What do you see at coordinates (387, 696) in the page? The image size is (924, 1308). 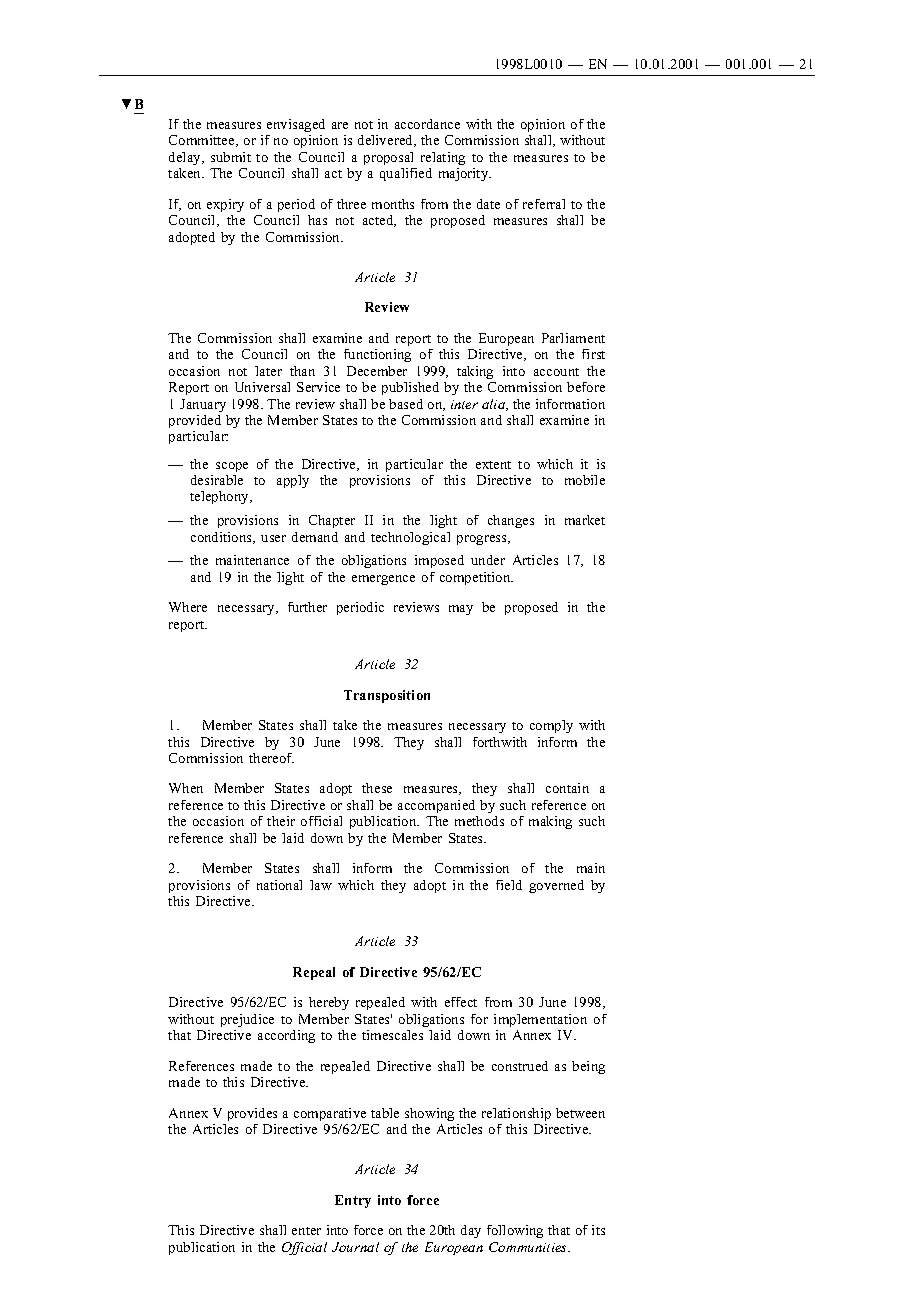 I see `Transposition` at bounding box center [387, 696].
